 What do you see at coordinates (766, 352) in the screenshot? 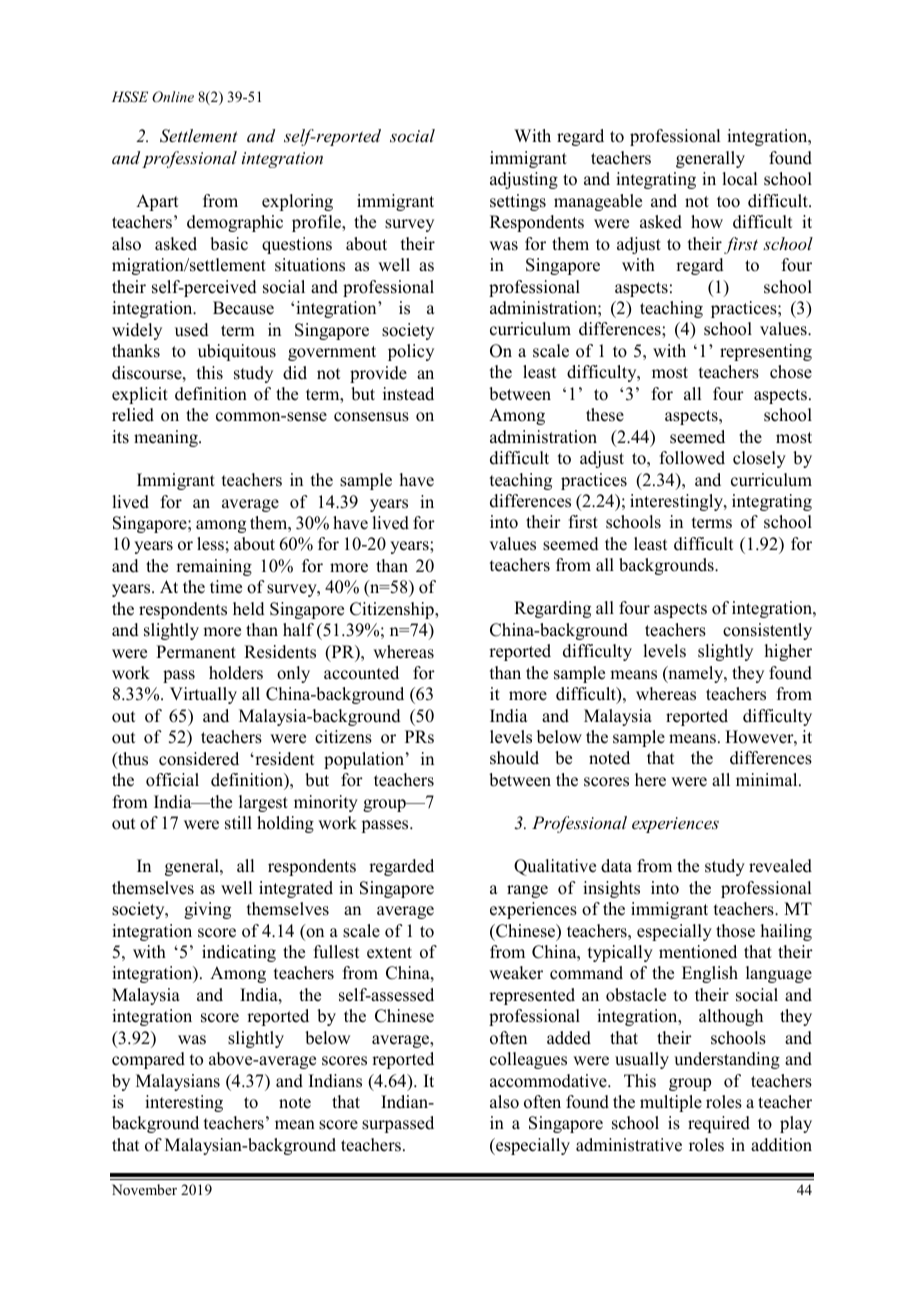
I see `representing` at bounding box center [766, 352].
